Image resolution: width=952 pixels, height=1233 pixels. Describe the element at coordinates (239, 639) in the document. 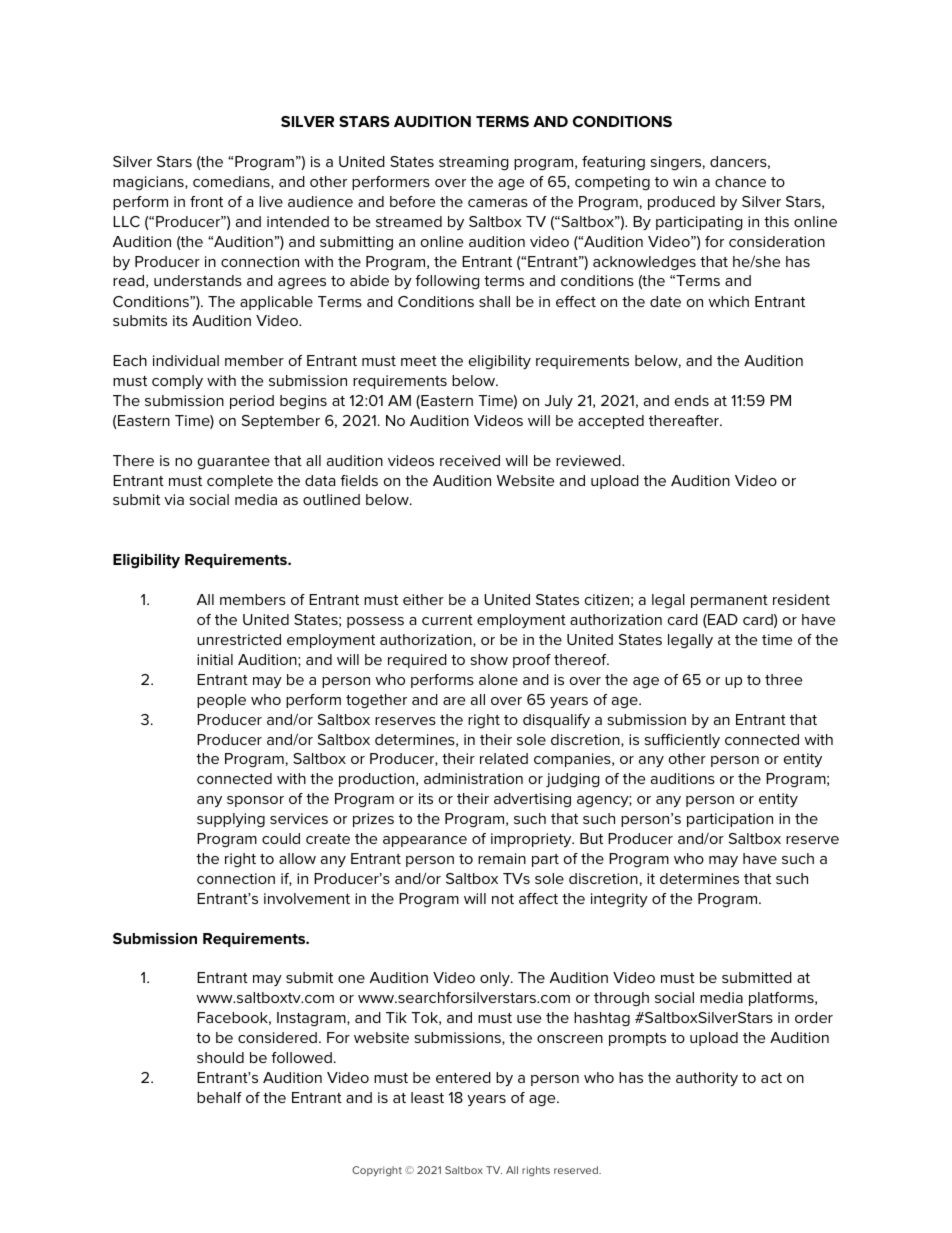

I see `unrestricted` at that location.
